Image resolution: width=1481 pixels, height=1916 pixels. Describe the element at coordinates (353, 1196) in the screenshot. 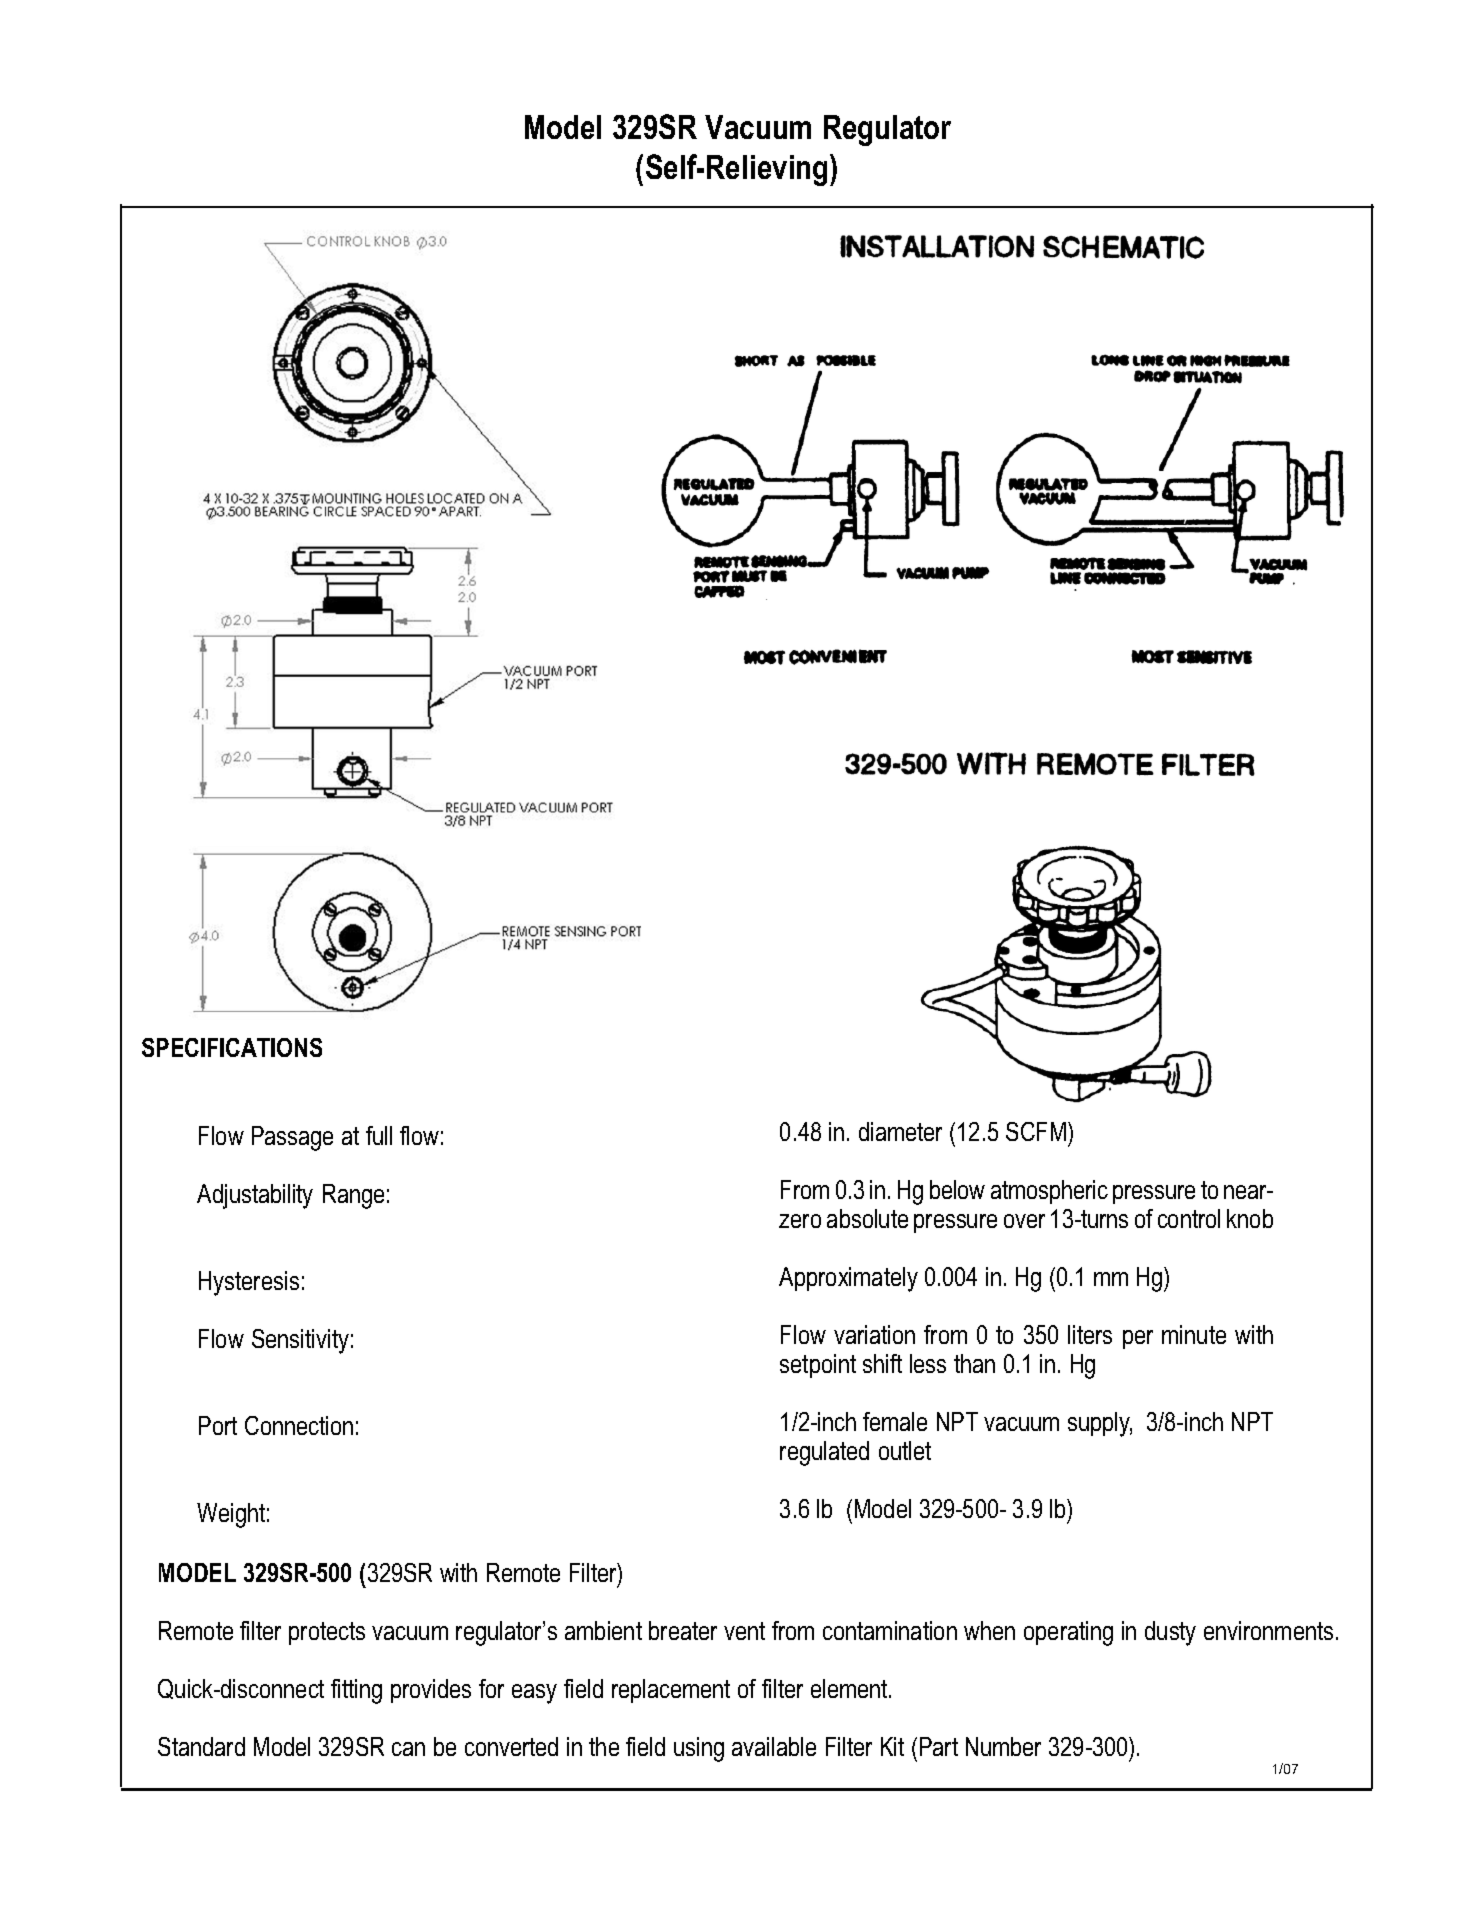

I see `Range` at that location.
